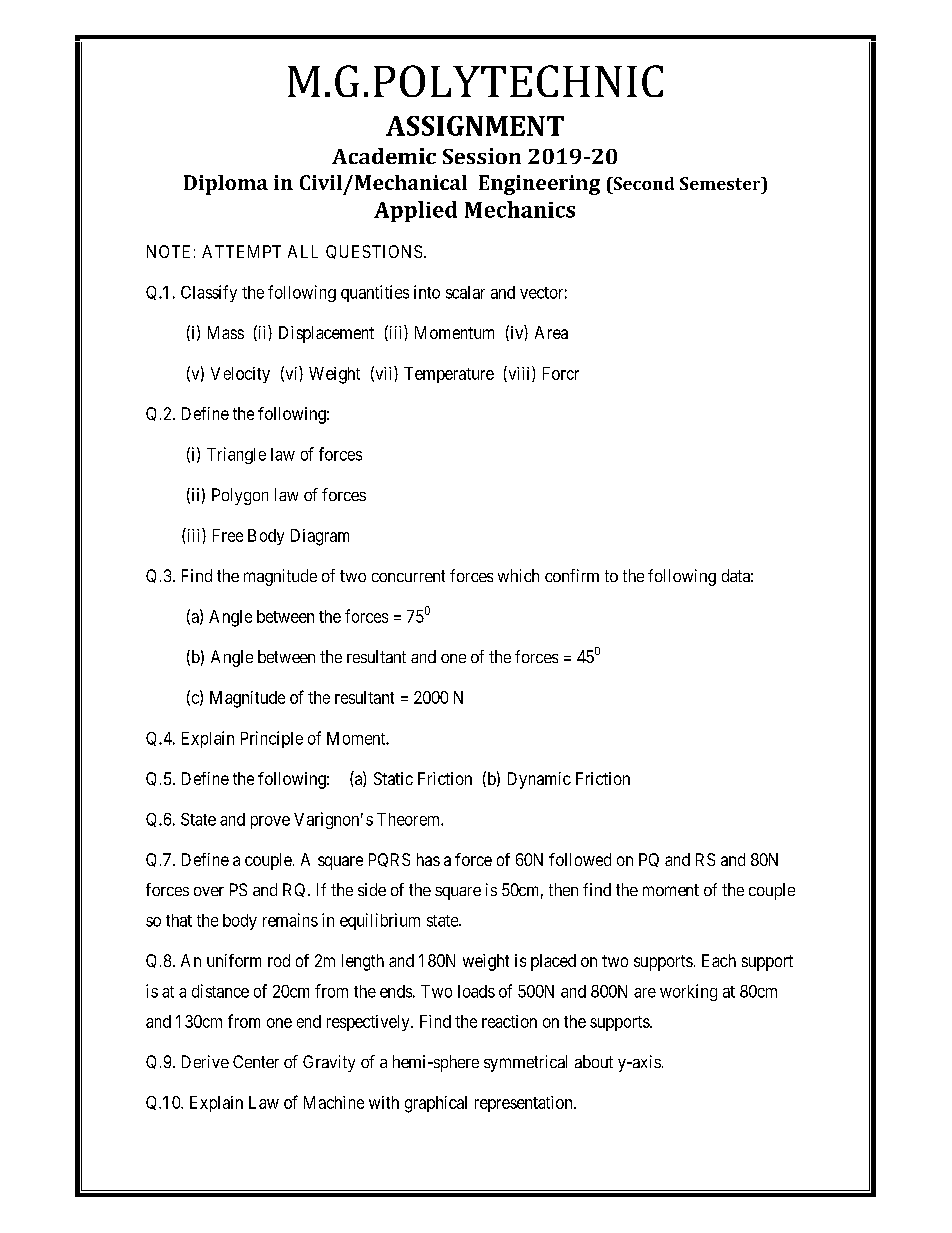 This screenshot has width=952, height=1233. Describe the element at coordinates (272, 739) in the screenshot. I see `Principle` at that location.
